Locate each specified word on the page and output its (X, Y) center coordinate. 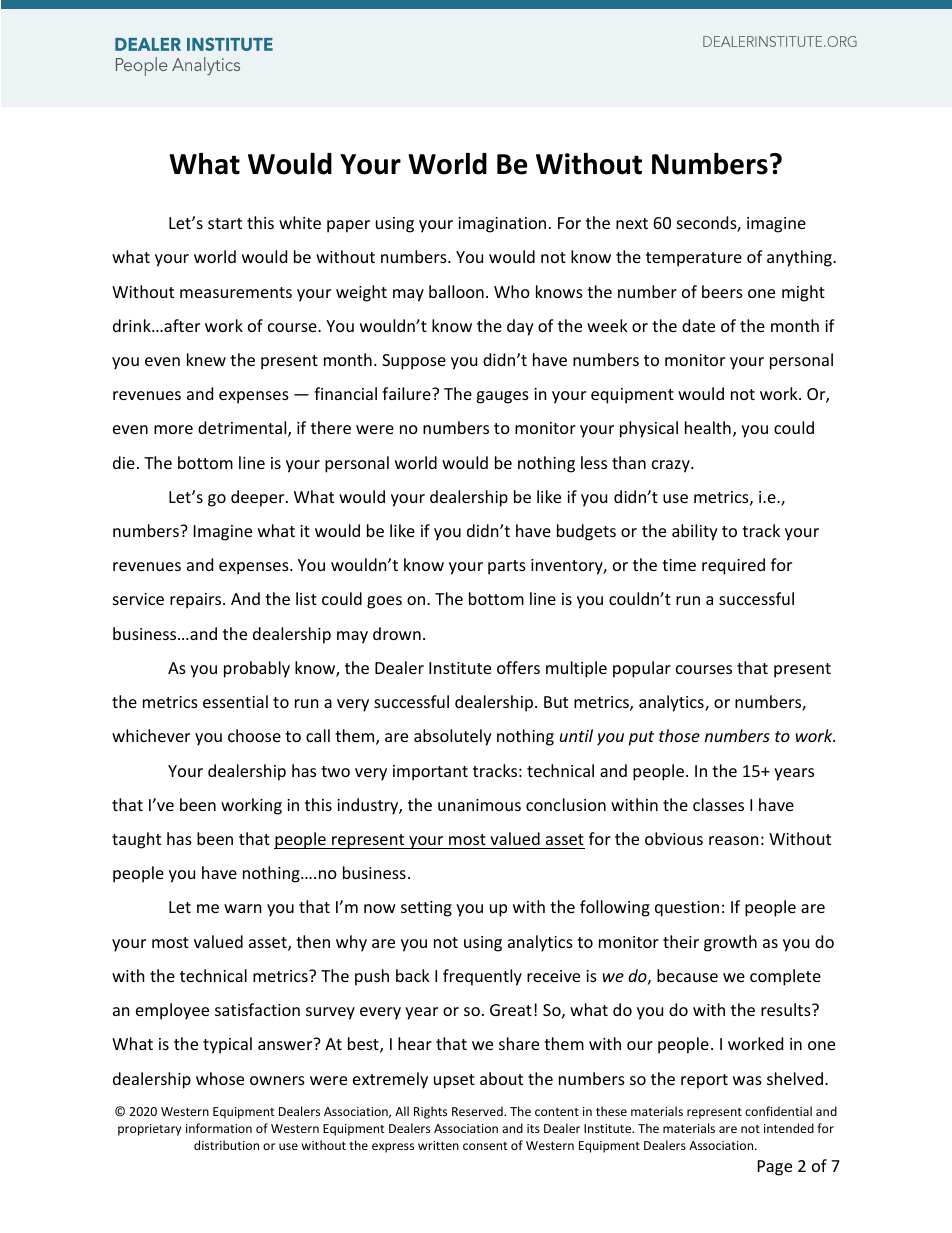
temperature (694, 259)
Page (775, 1168)
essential (235, 701)
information (219, 1128)
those (679, 735)
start (225, 223)
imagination (502, 225)
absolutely (453, 737)
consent (485, 1146)
